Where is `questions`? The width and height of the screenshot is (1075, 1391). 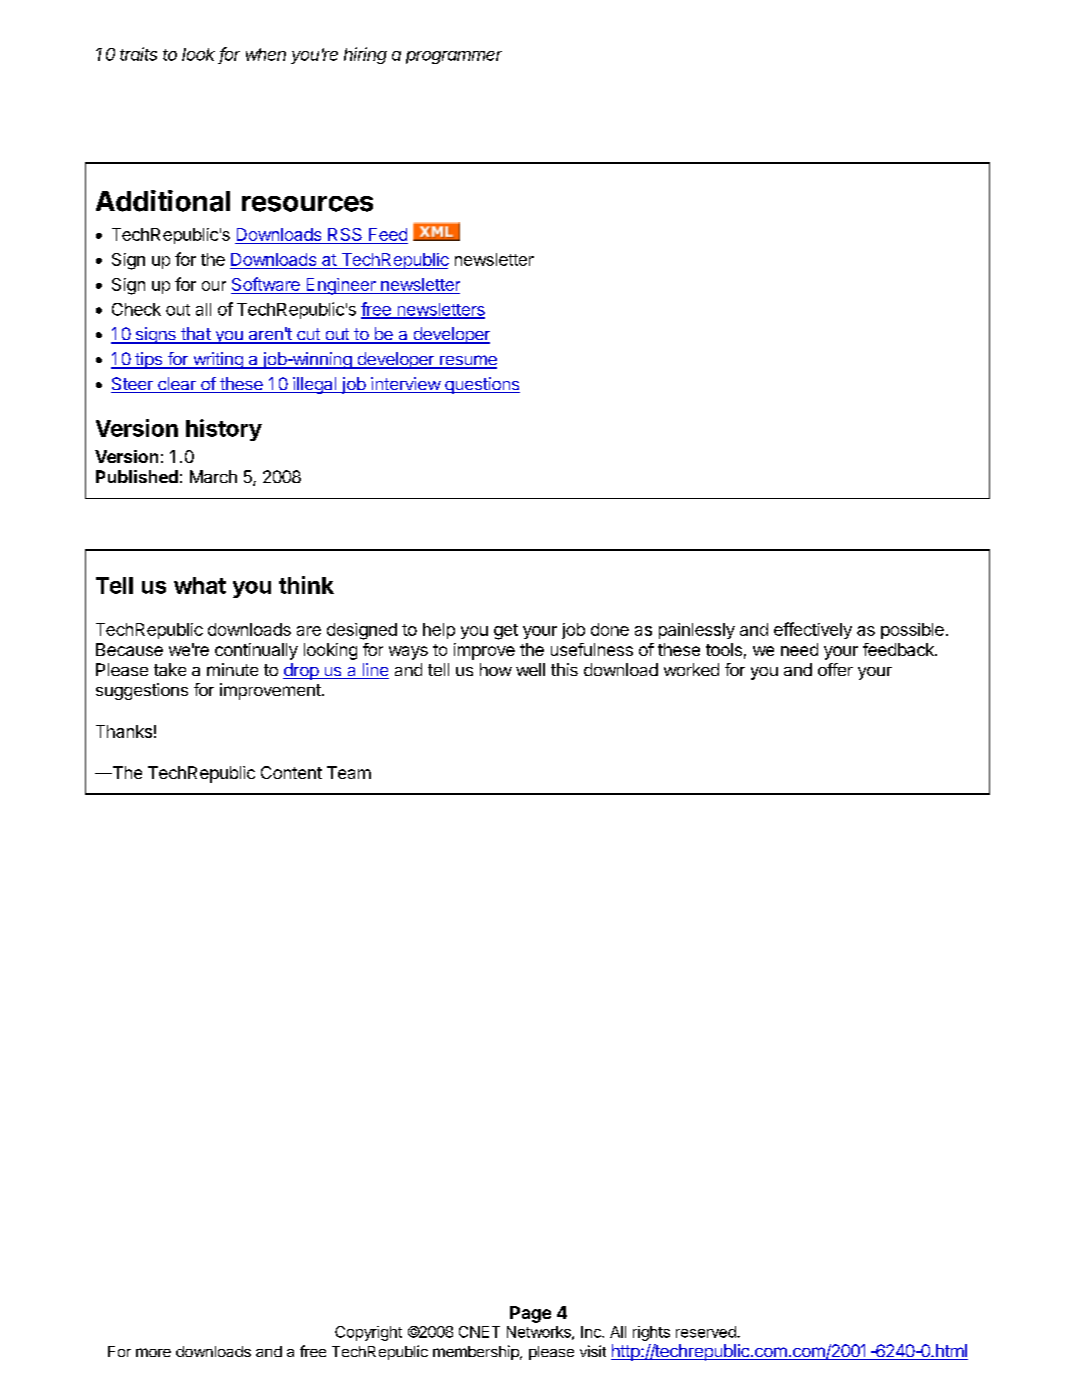
questions is located at coordinates (481, 385).
